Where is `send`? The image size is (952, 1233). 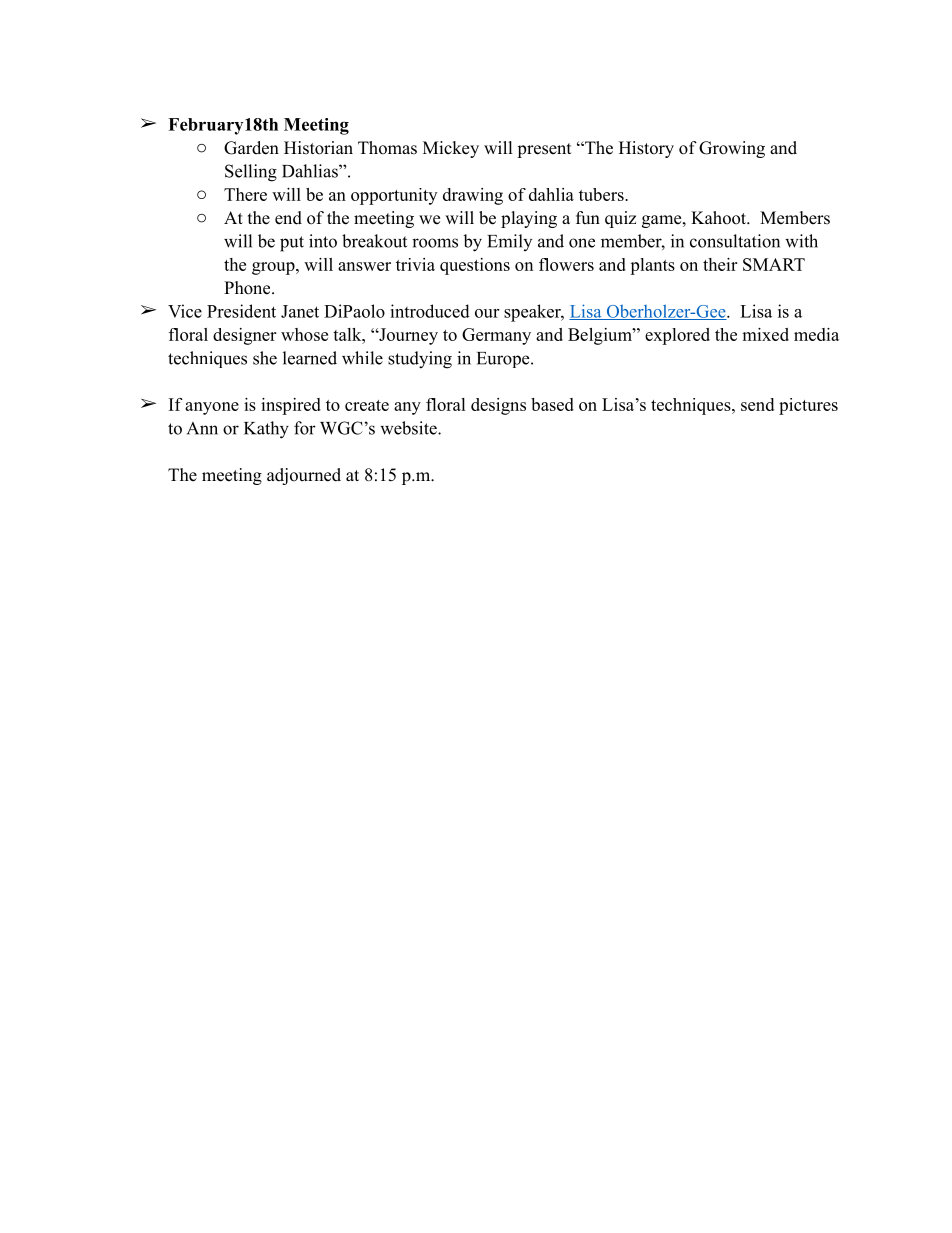
send is located at coordinates (757, 404).
